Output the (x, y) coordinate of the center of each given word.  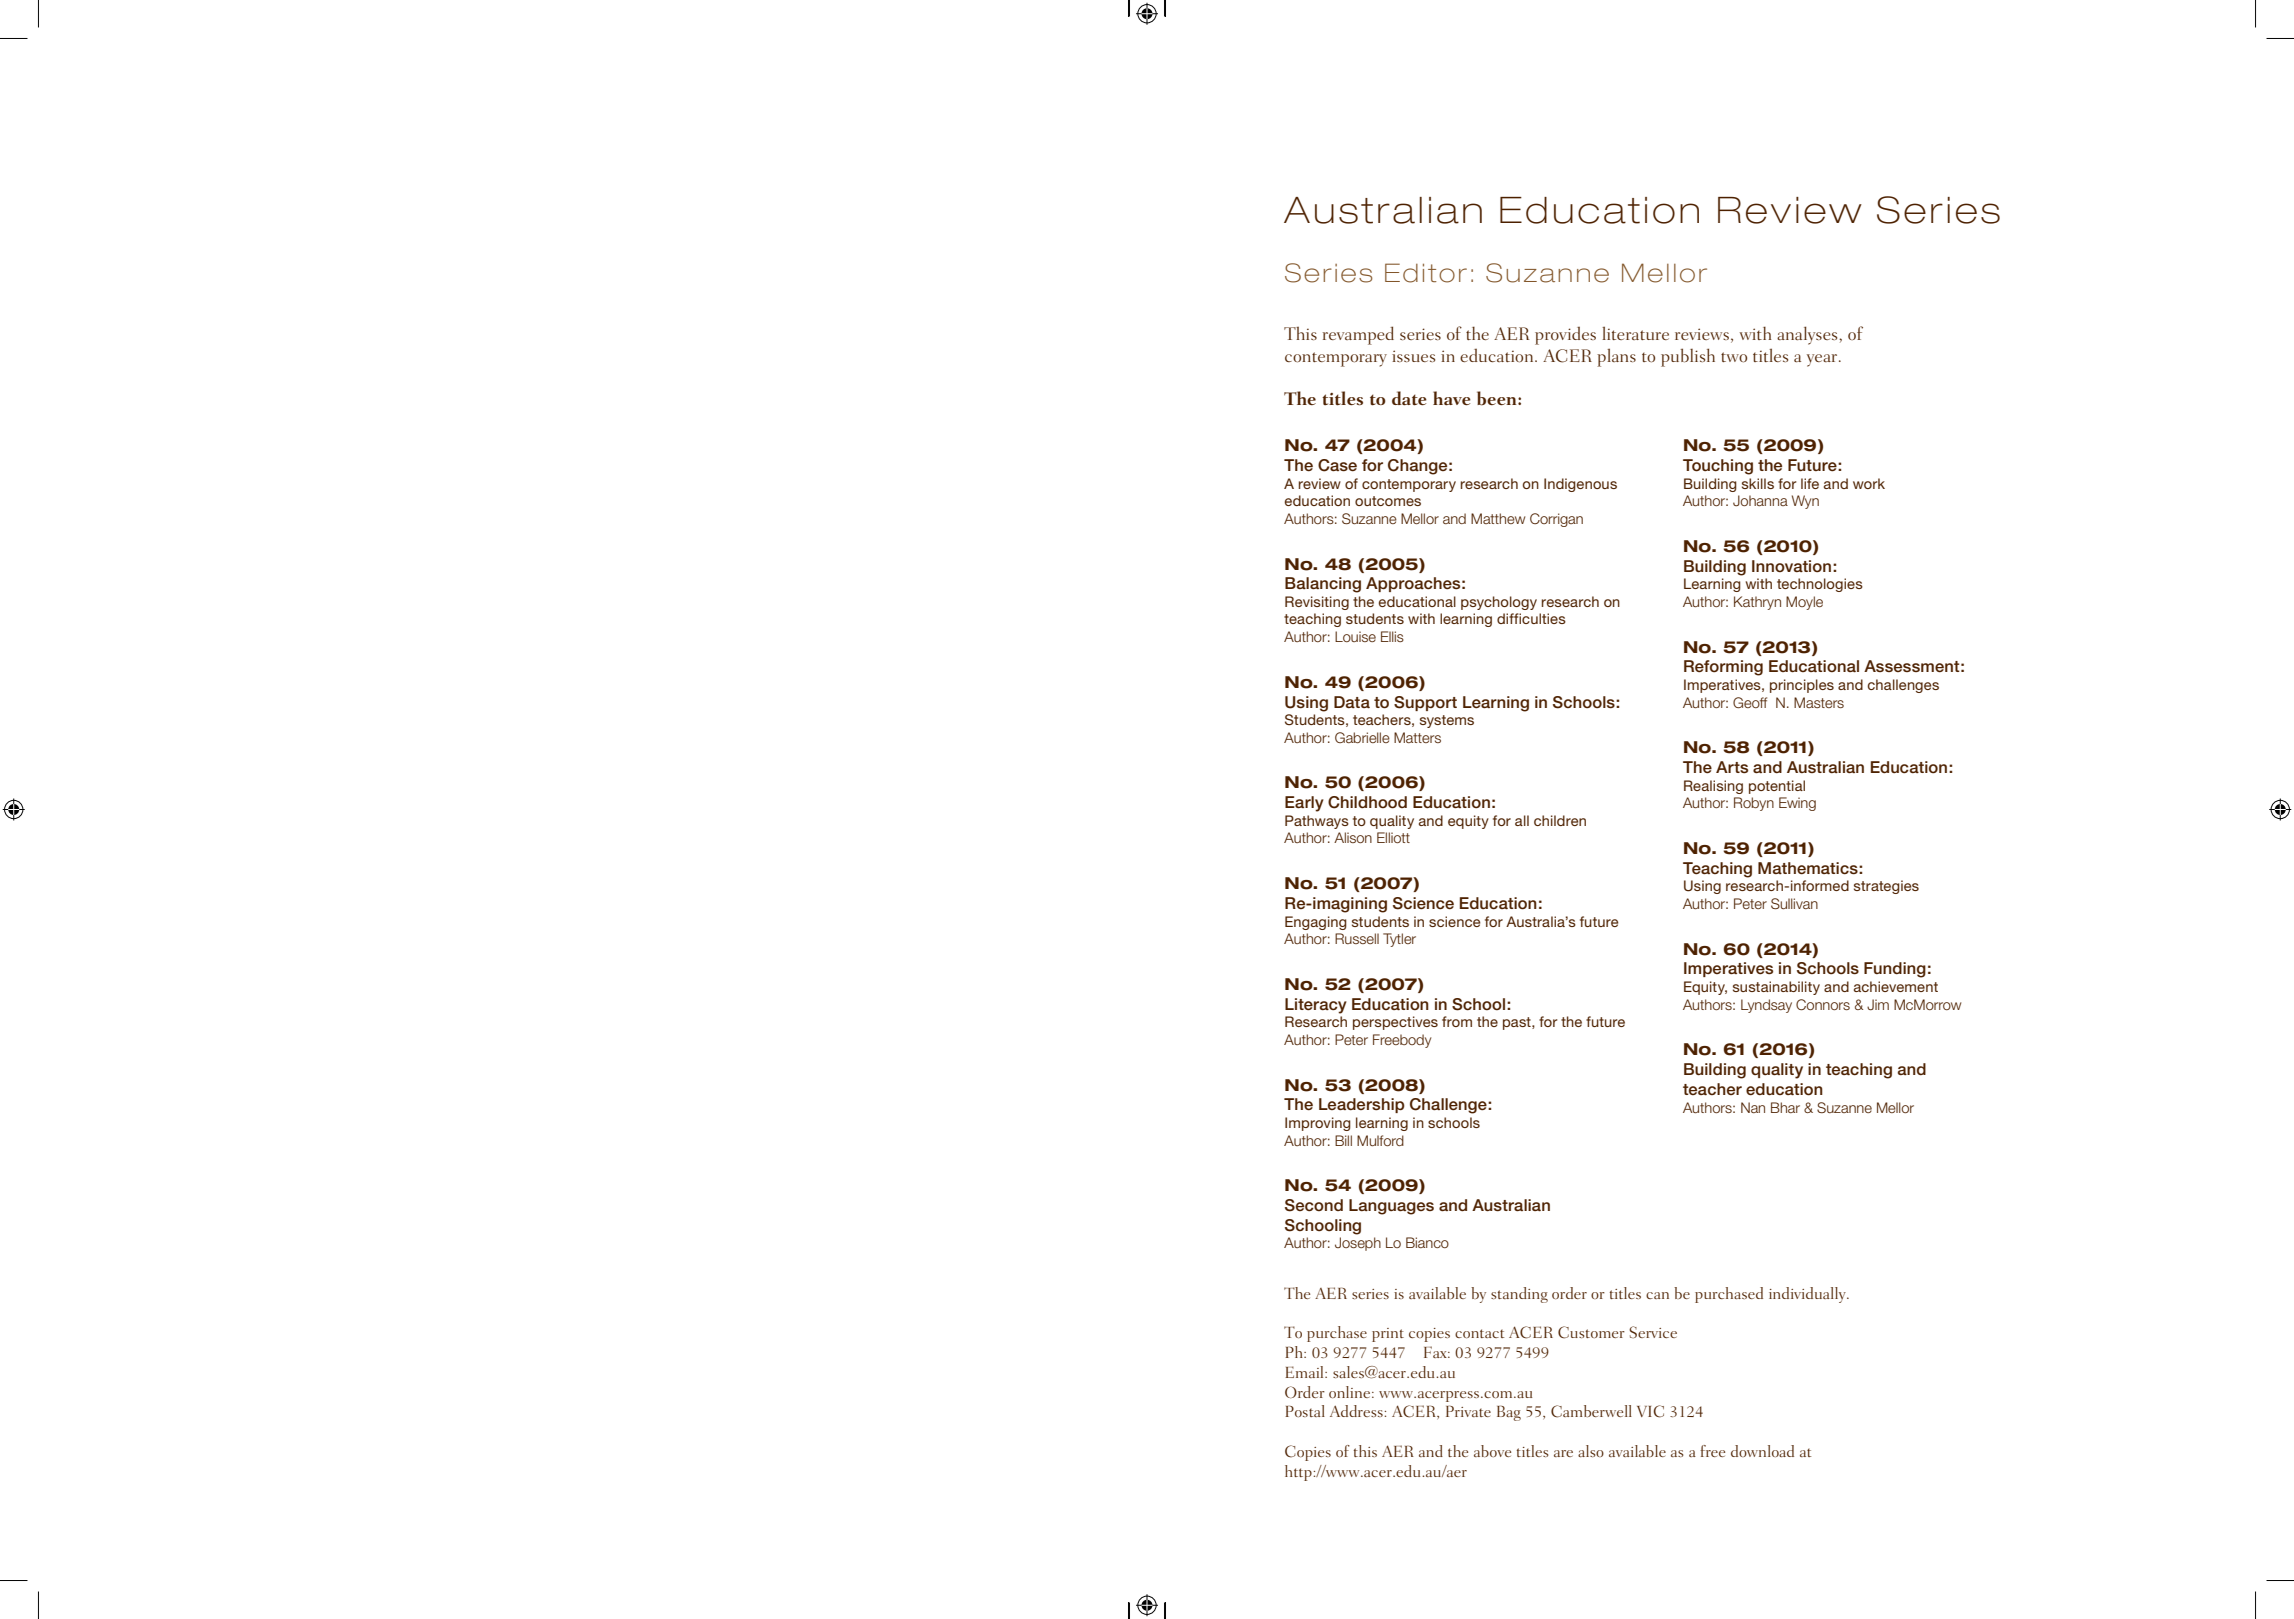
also (1591, 1451)
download (1762, 1451)
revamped (1358, 335)
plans (1616, 357)
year (1823, 360)
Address (1357, 1411)
